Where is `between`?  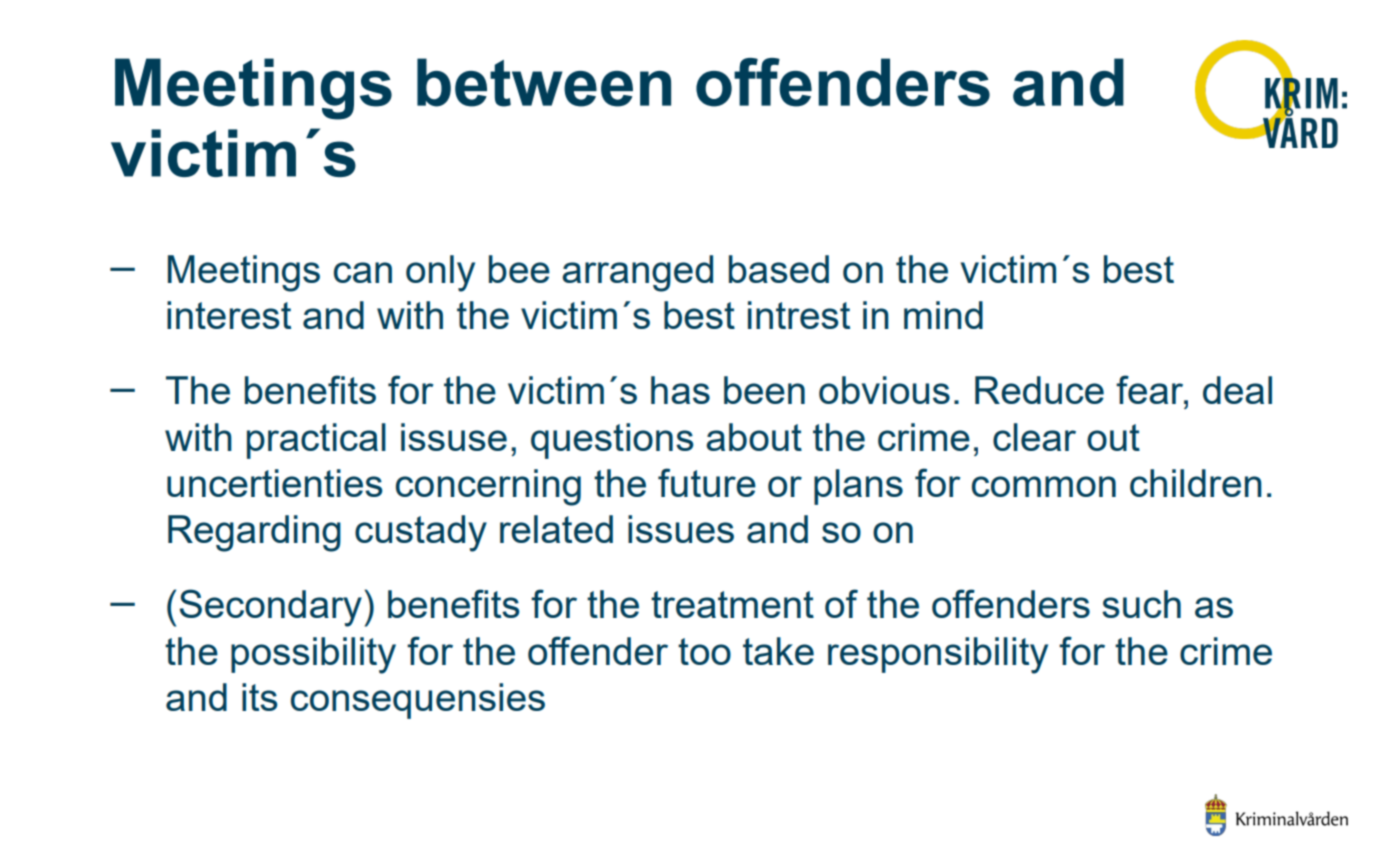 between is located at coordinates (544, 82).
